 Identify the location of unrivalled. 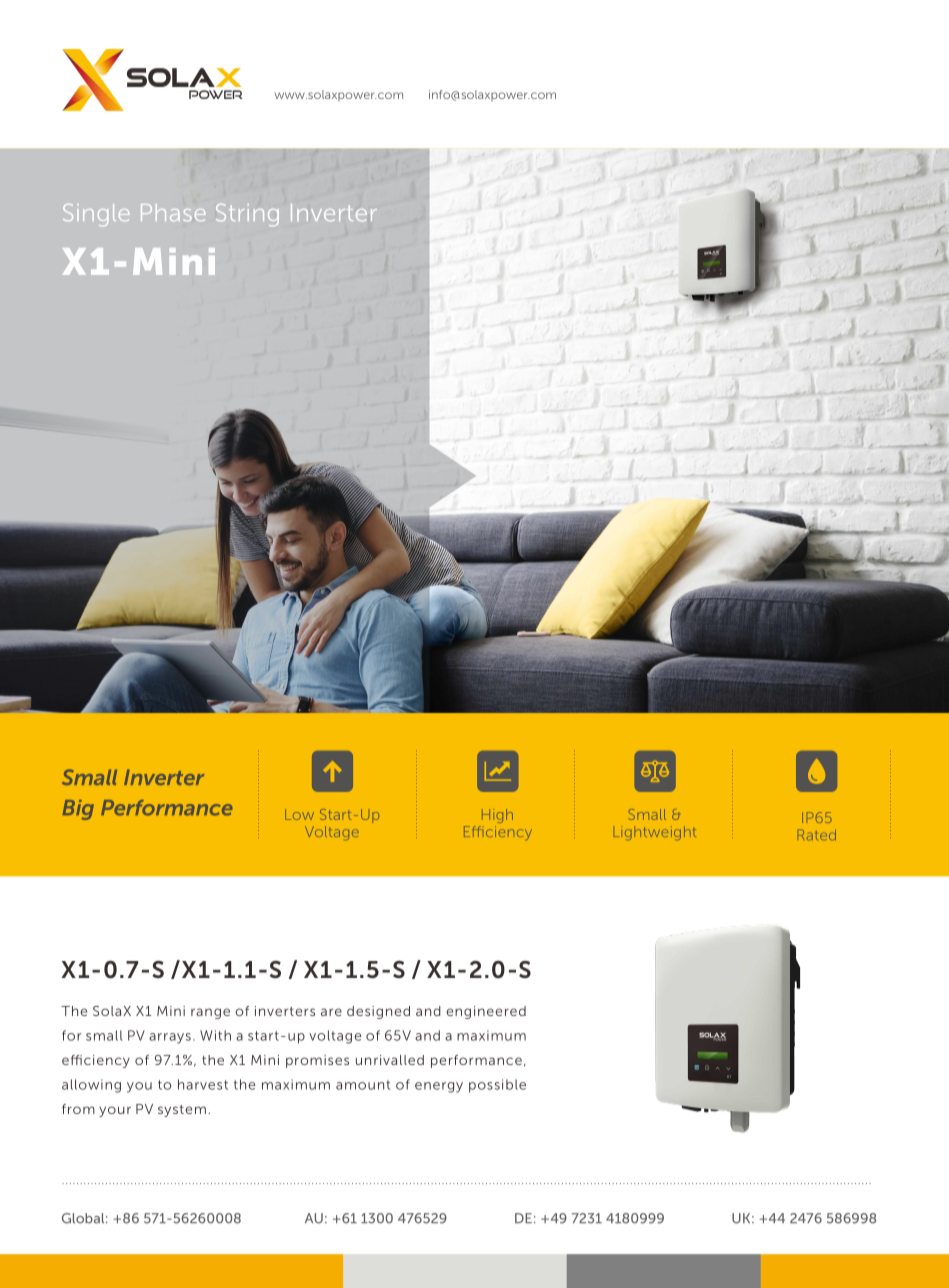
(390, 1060).
